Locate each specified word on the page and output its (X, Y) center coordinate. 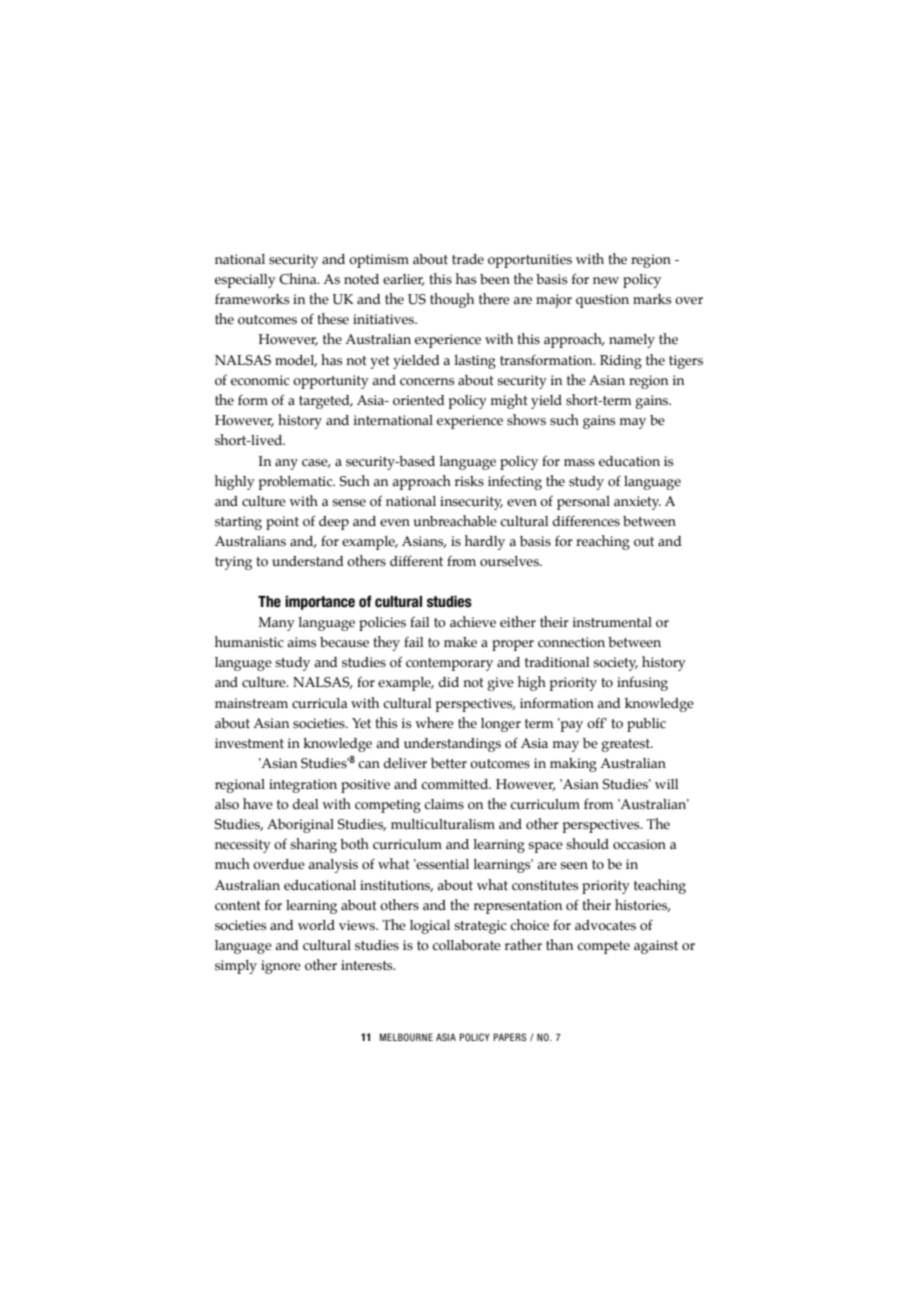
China (299, 279)
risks (469, 481)
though (452, 300)
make (460, 642)
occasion (639, 844)
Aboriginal (300, 826)
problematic (297, 483)
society (615, 664)
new (606, 281)
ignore (281, 967)
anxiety (637, 503)
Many (276, 624)
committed (456, 784)
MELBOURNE (406, 1037)
